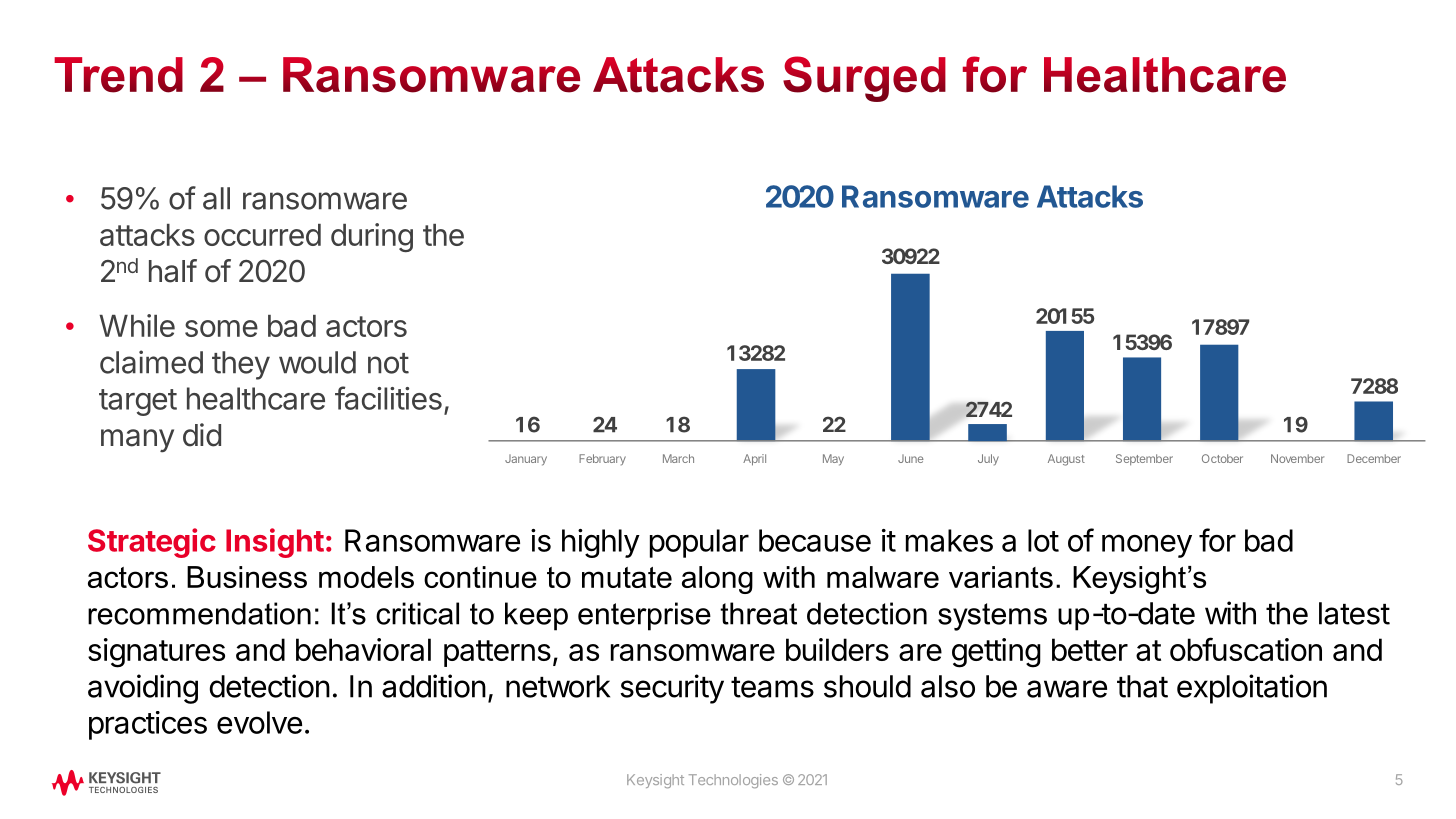 The width and height of the screenshot is (1456, 819). I want to click on obfuscation, so click(1246, 649).
